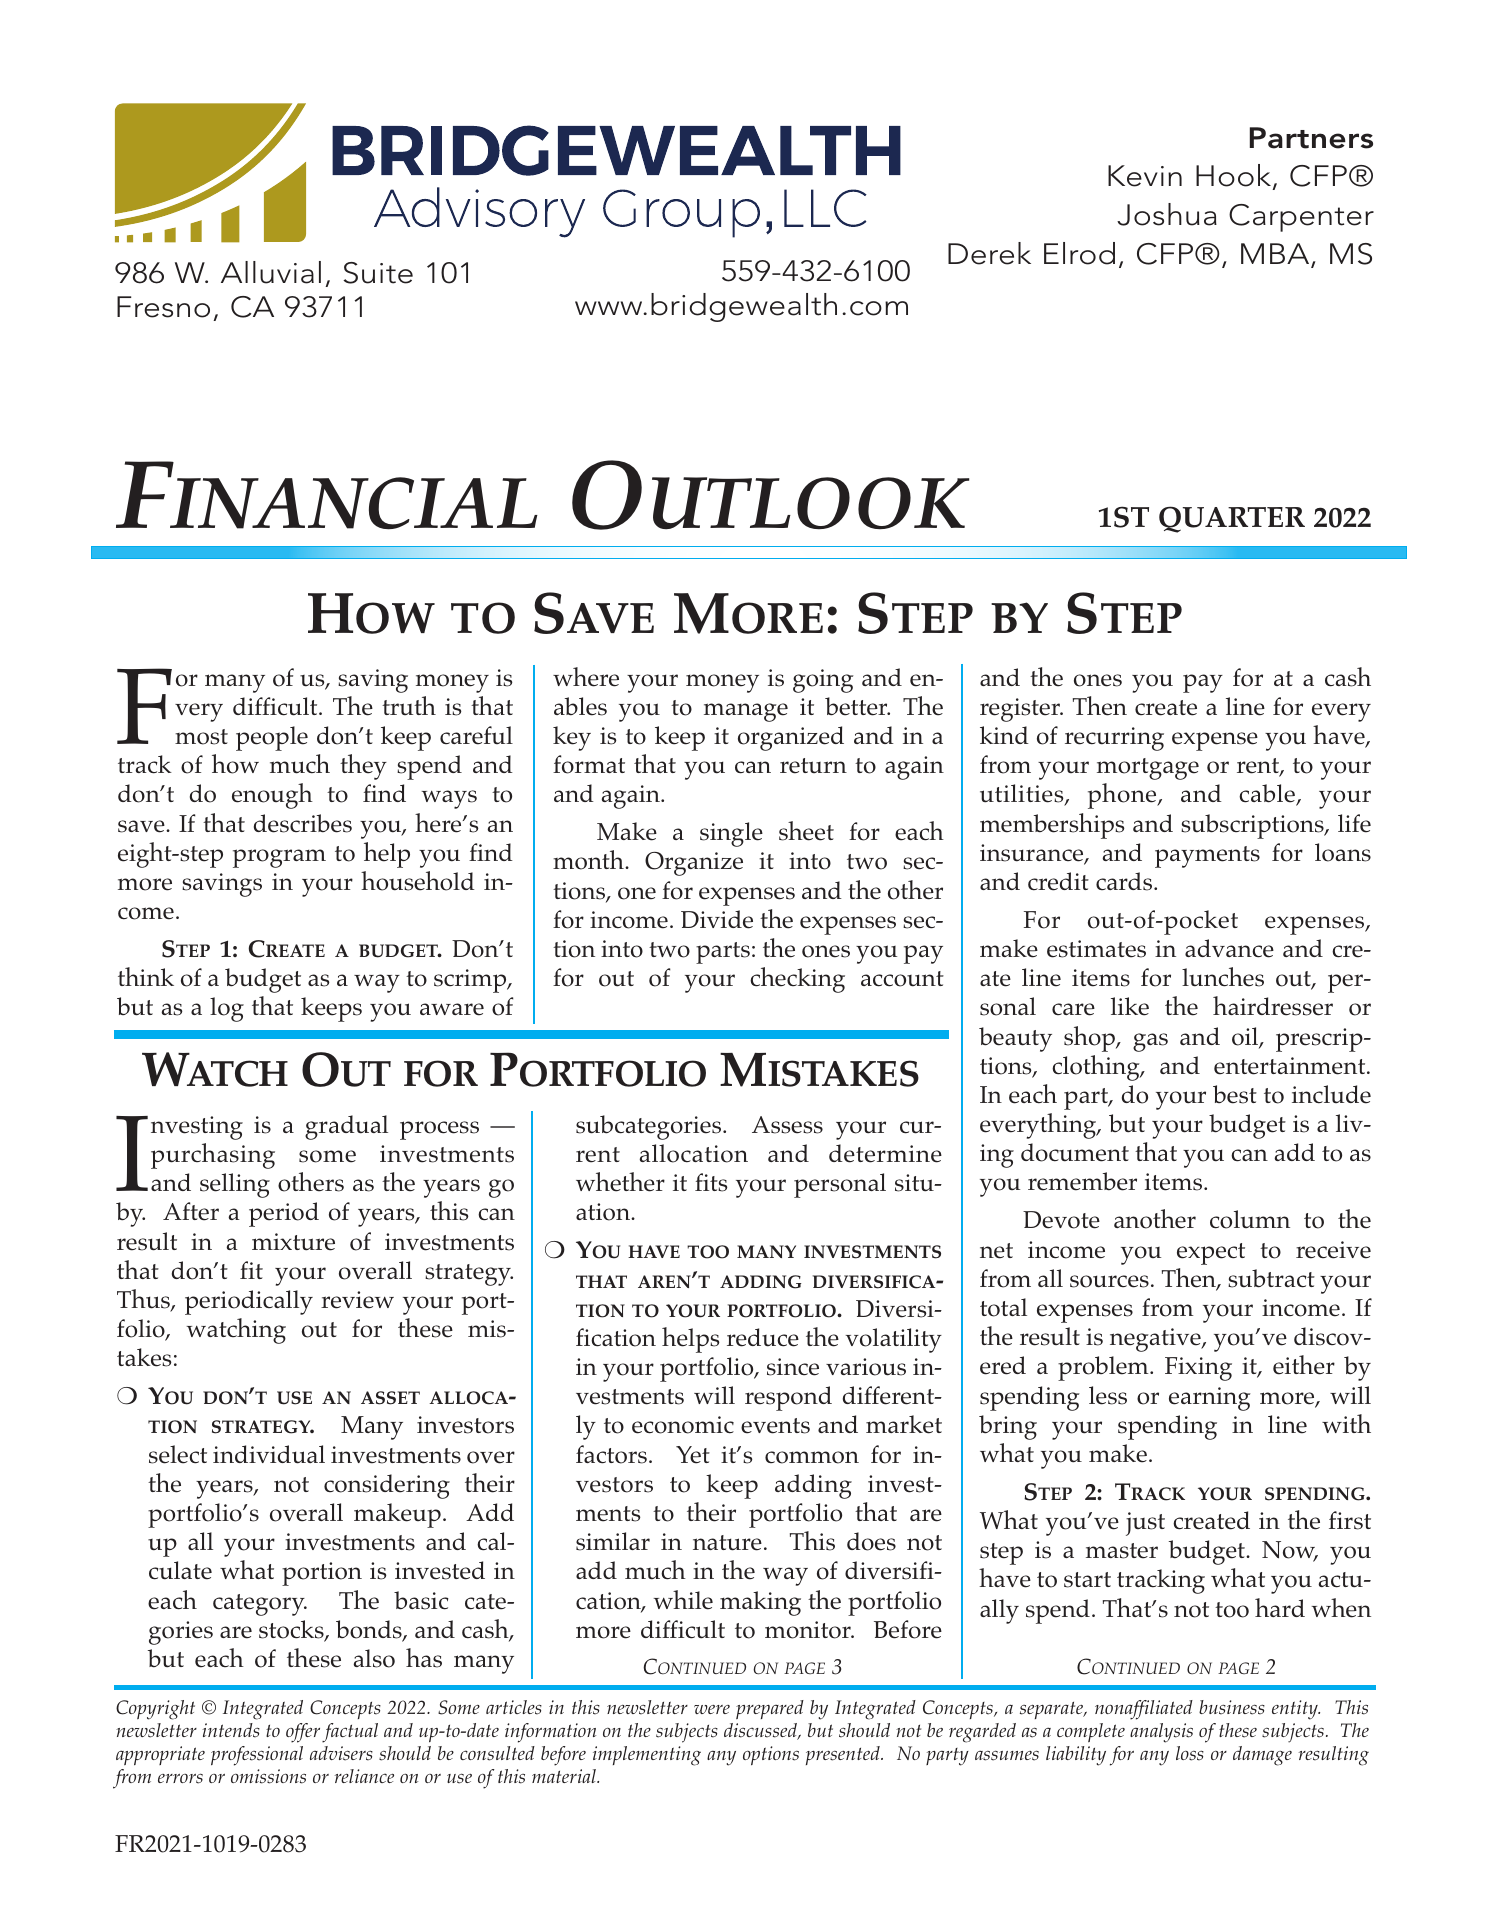 The width and height of the page is (1488, 1926). What do you see at coordinates (227, 1009) in the page?
I see `log` at bounding box center [227, 1009].
